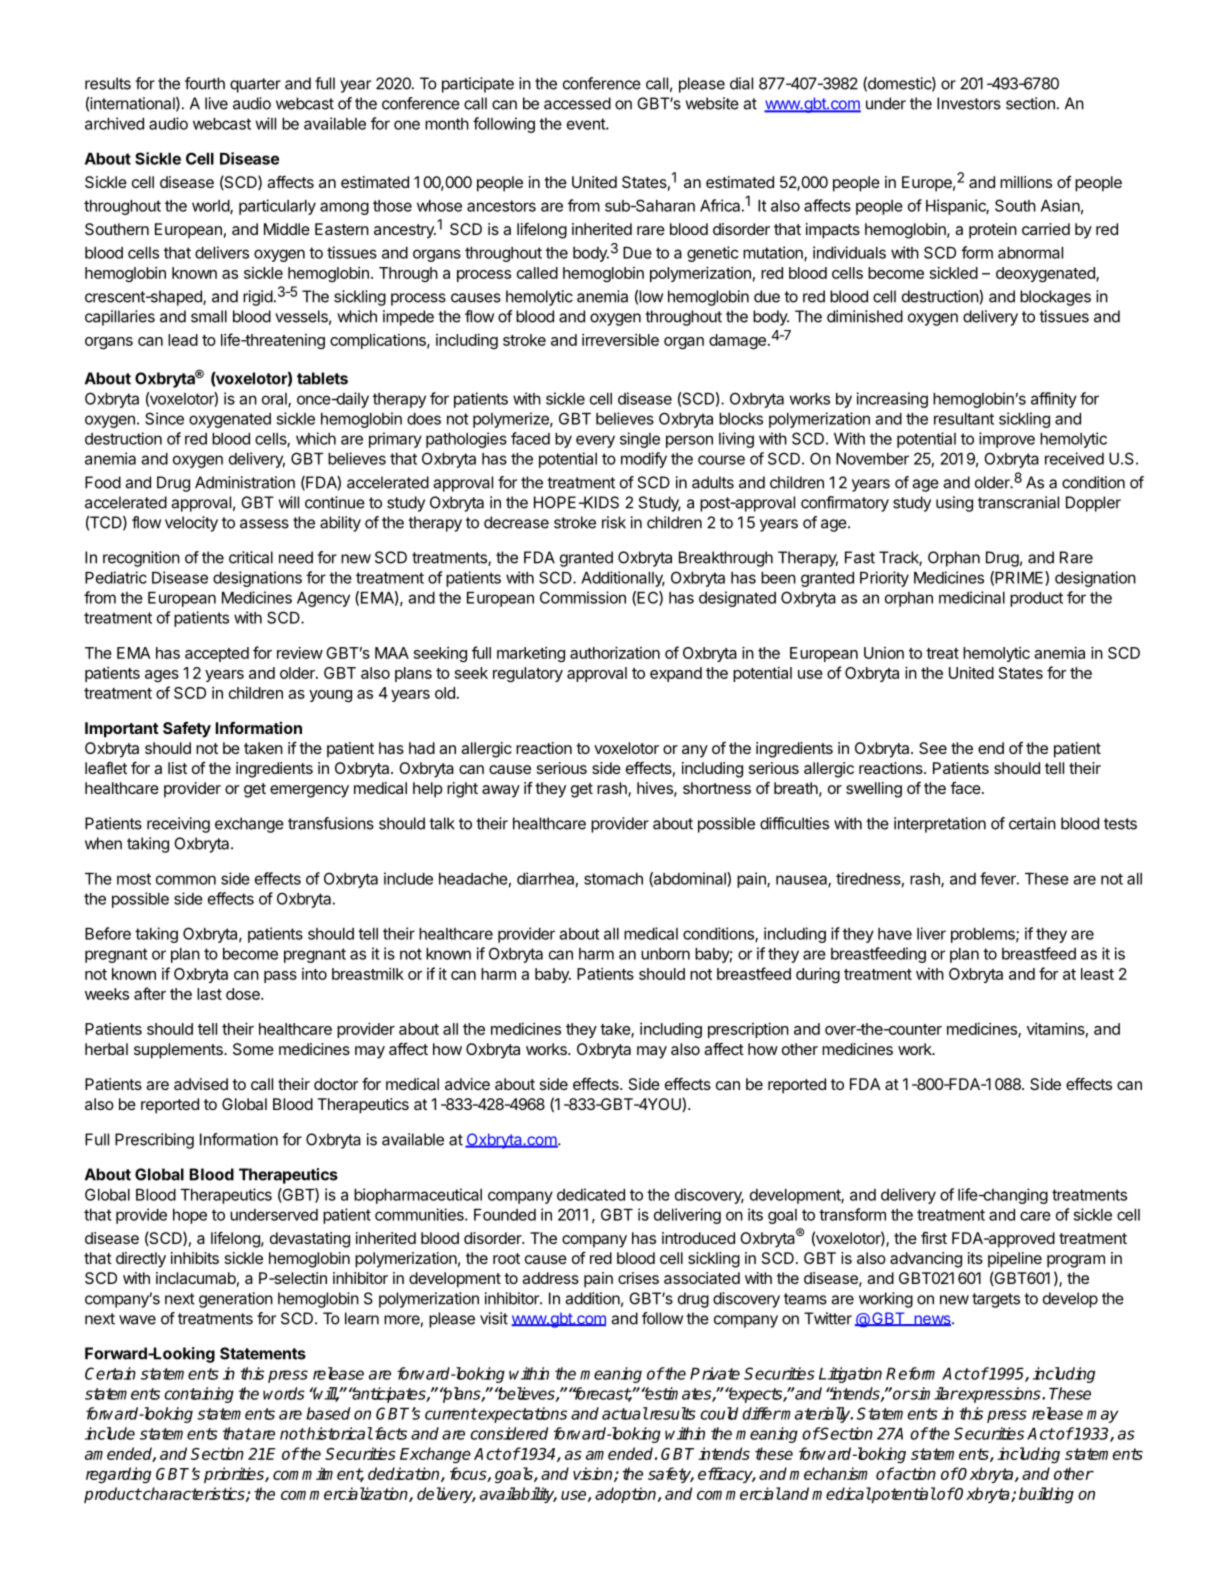 This screenshot has width=1228, height=1589. What do you see at coordinates (969, 103) in the screenshot?
I see `Investors` at bounding box center [969, 103].
